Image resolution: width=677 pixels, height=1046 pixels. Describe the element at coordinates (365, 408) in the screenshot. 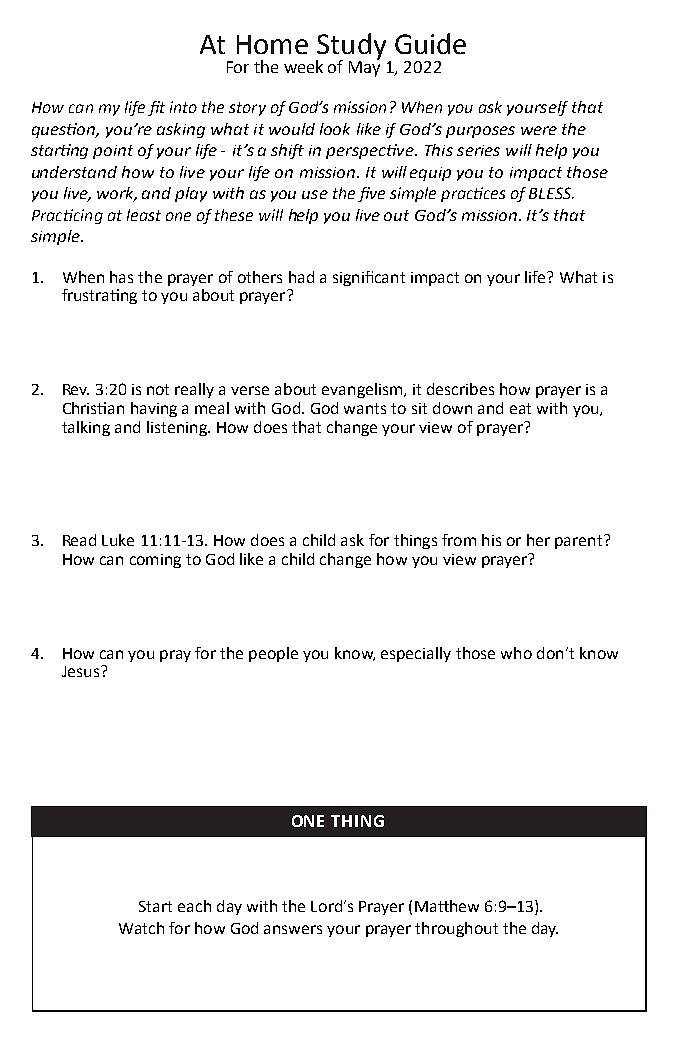

I see `wants` at that location.
